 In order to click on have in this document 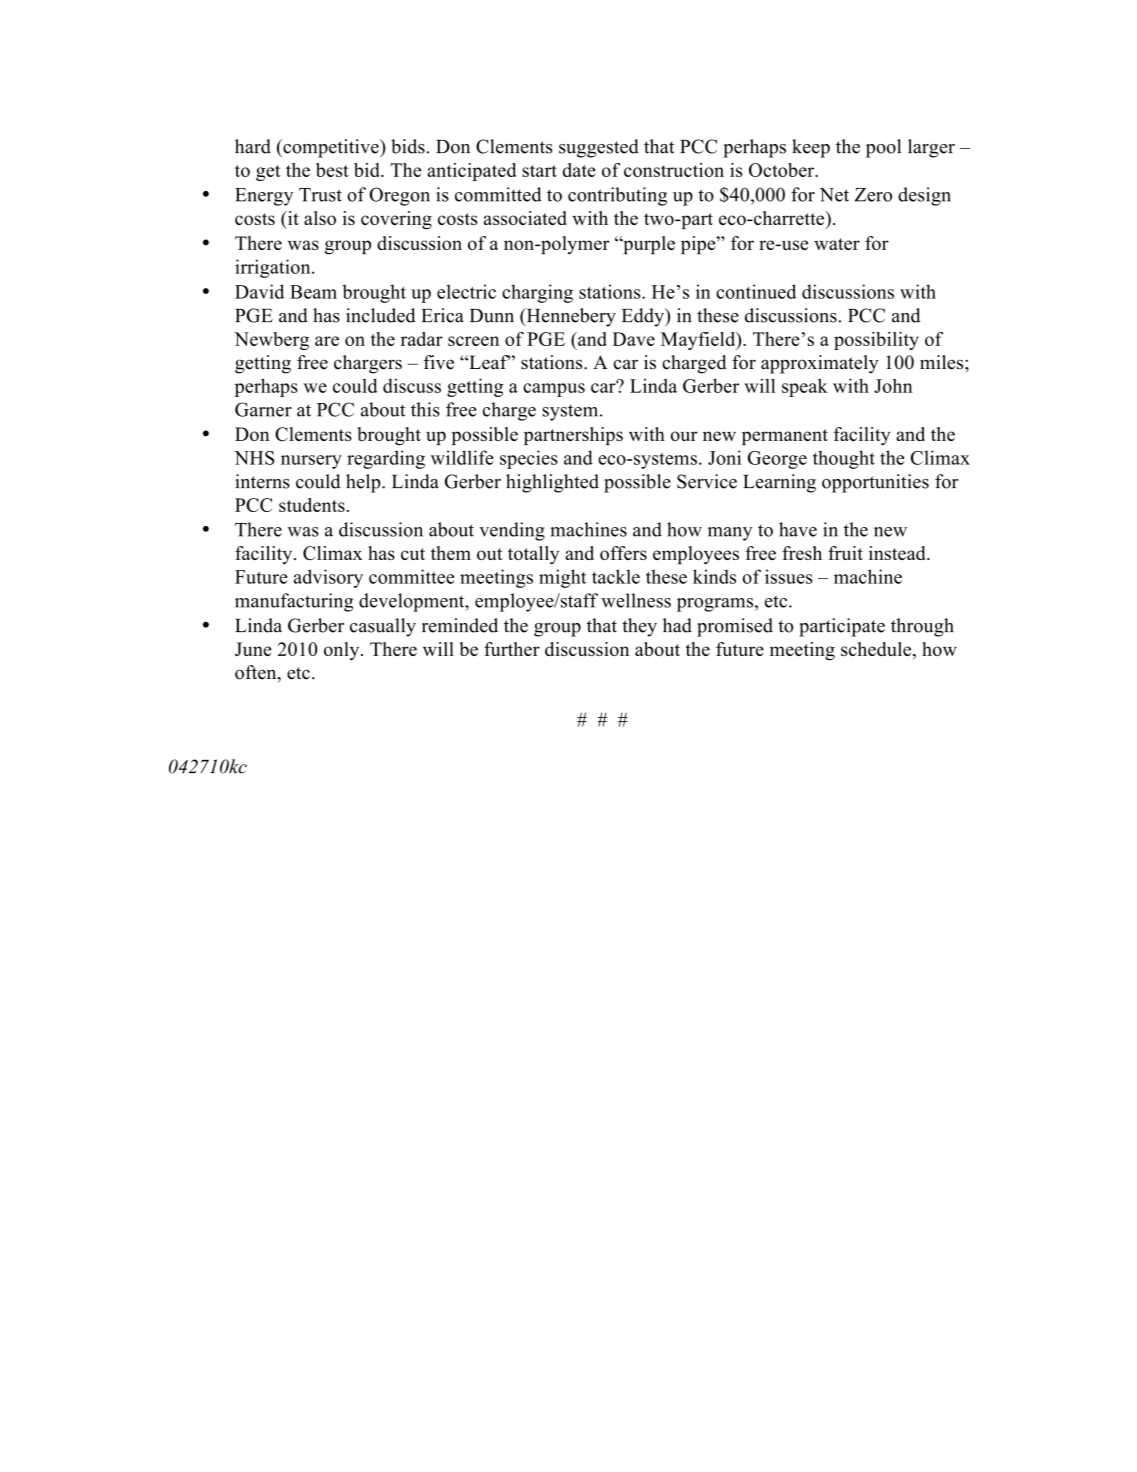, I will do `click(798, 529)`.
